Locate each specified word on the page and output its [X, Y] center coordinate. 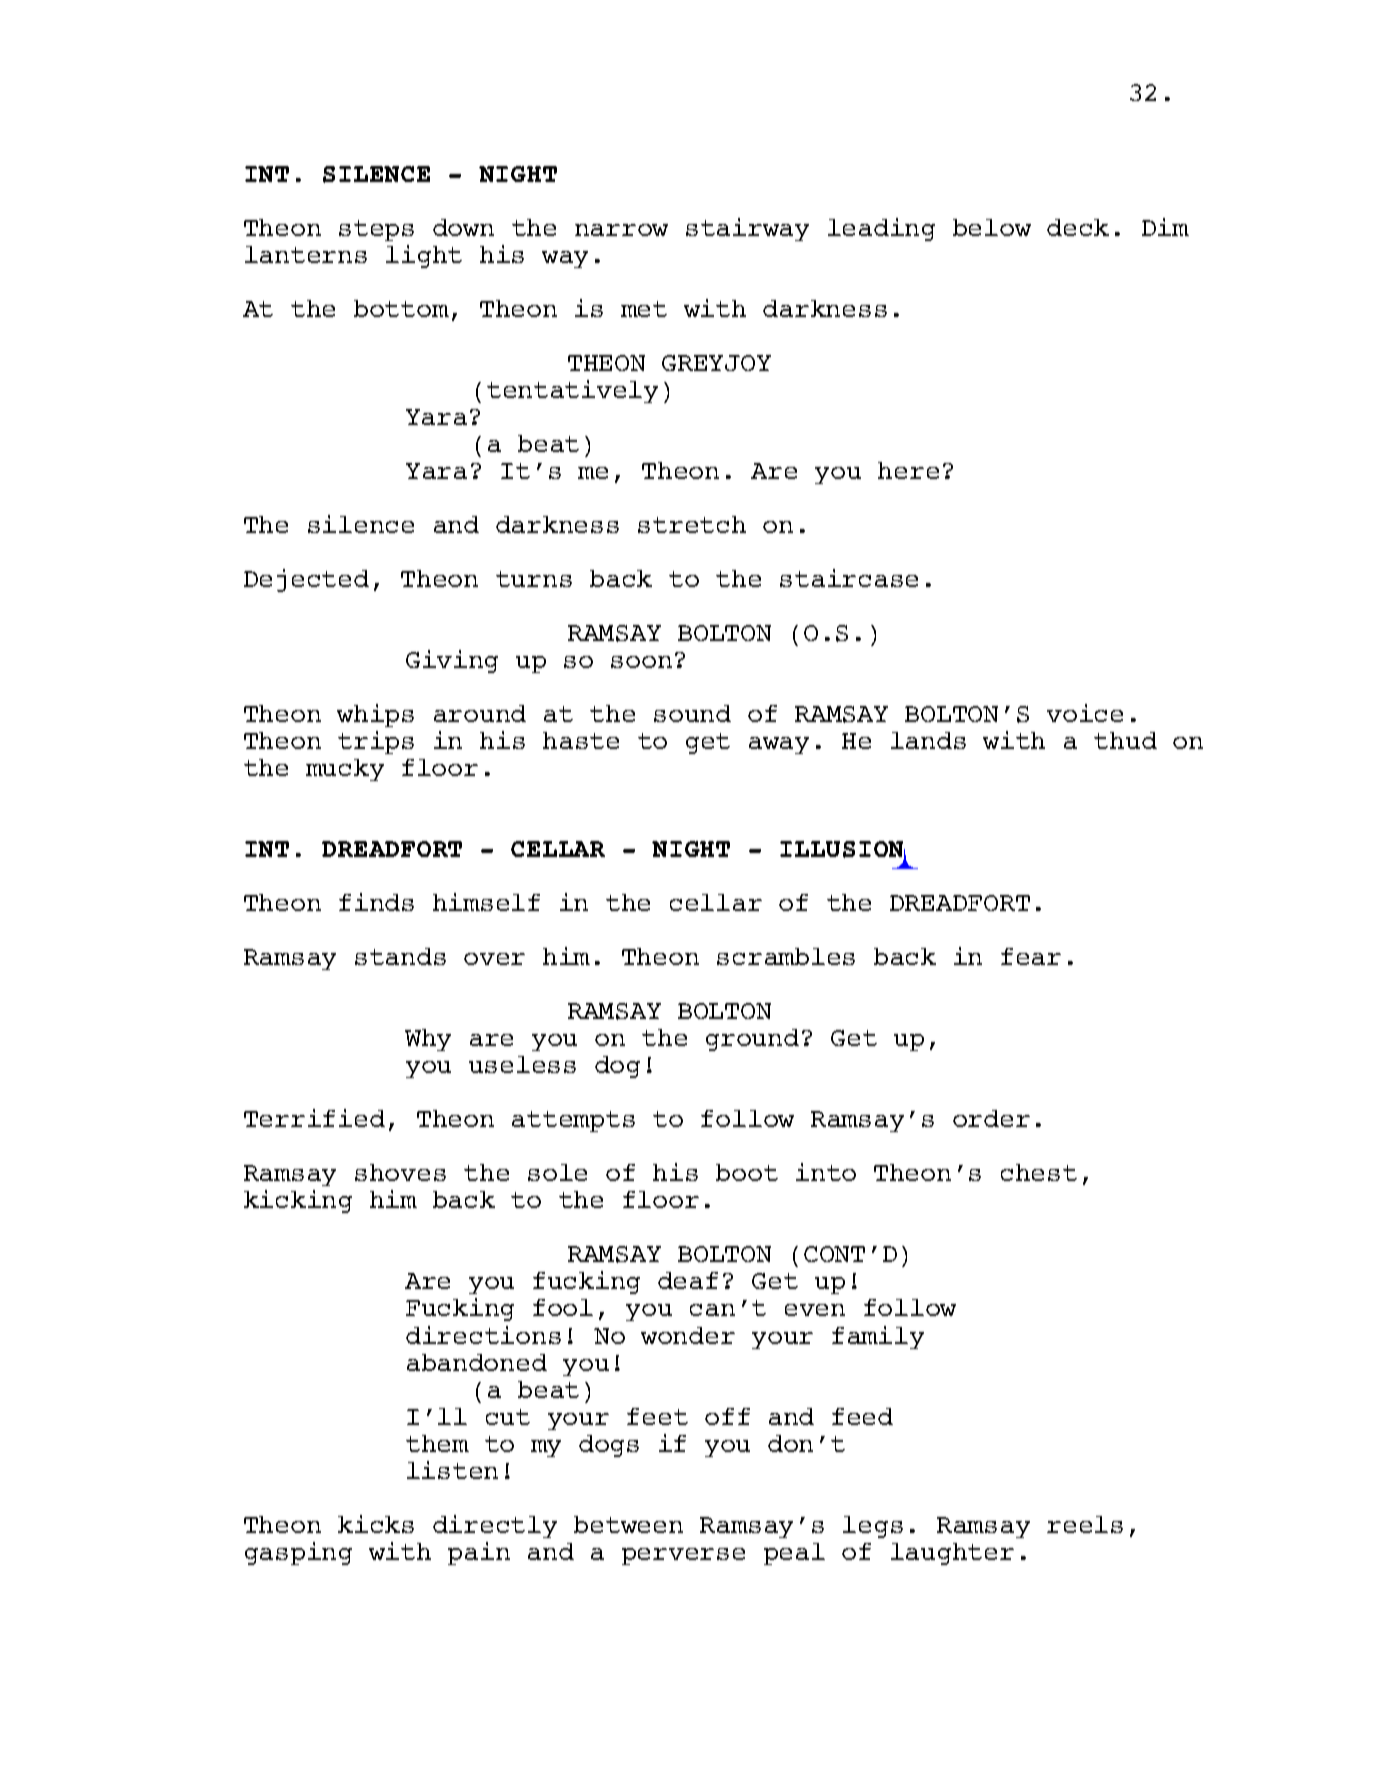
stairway [747, 229]
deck [1078, 227]
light [424, 256]
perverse [683, 1556]
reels [1085, 1524]
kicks [376, 1524]
